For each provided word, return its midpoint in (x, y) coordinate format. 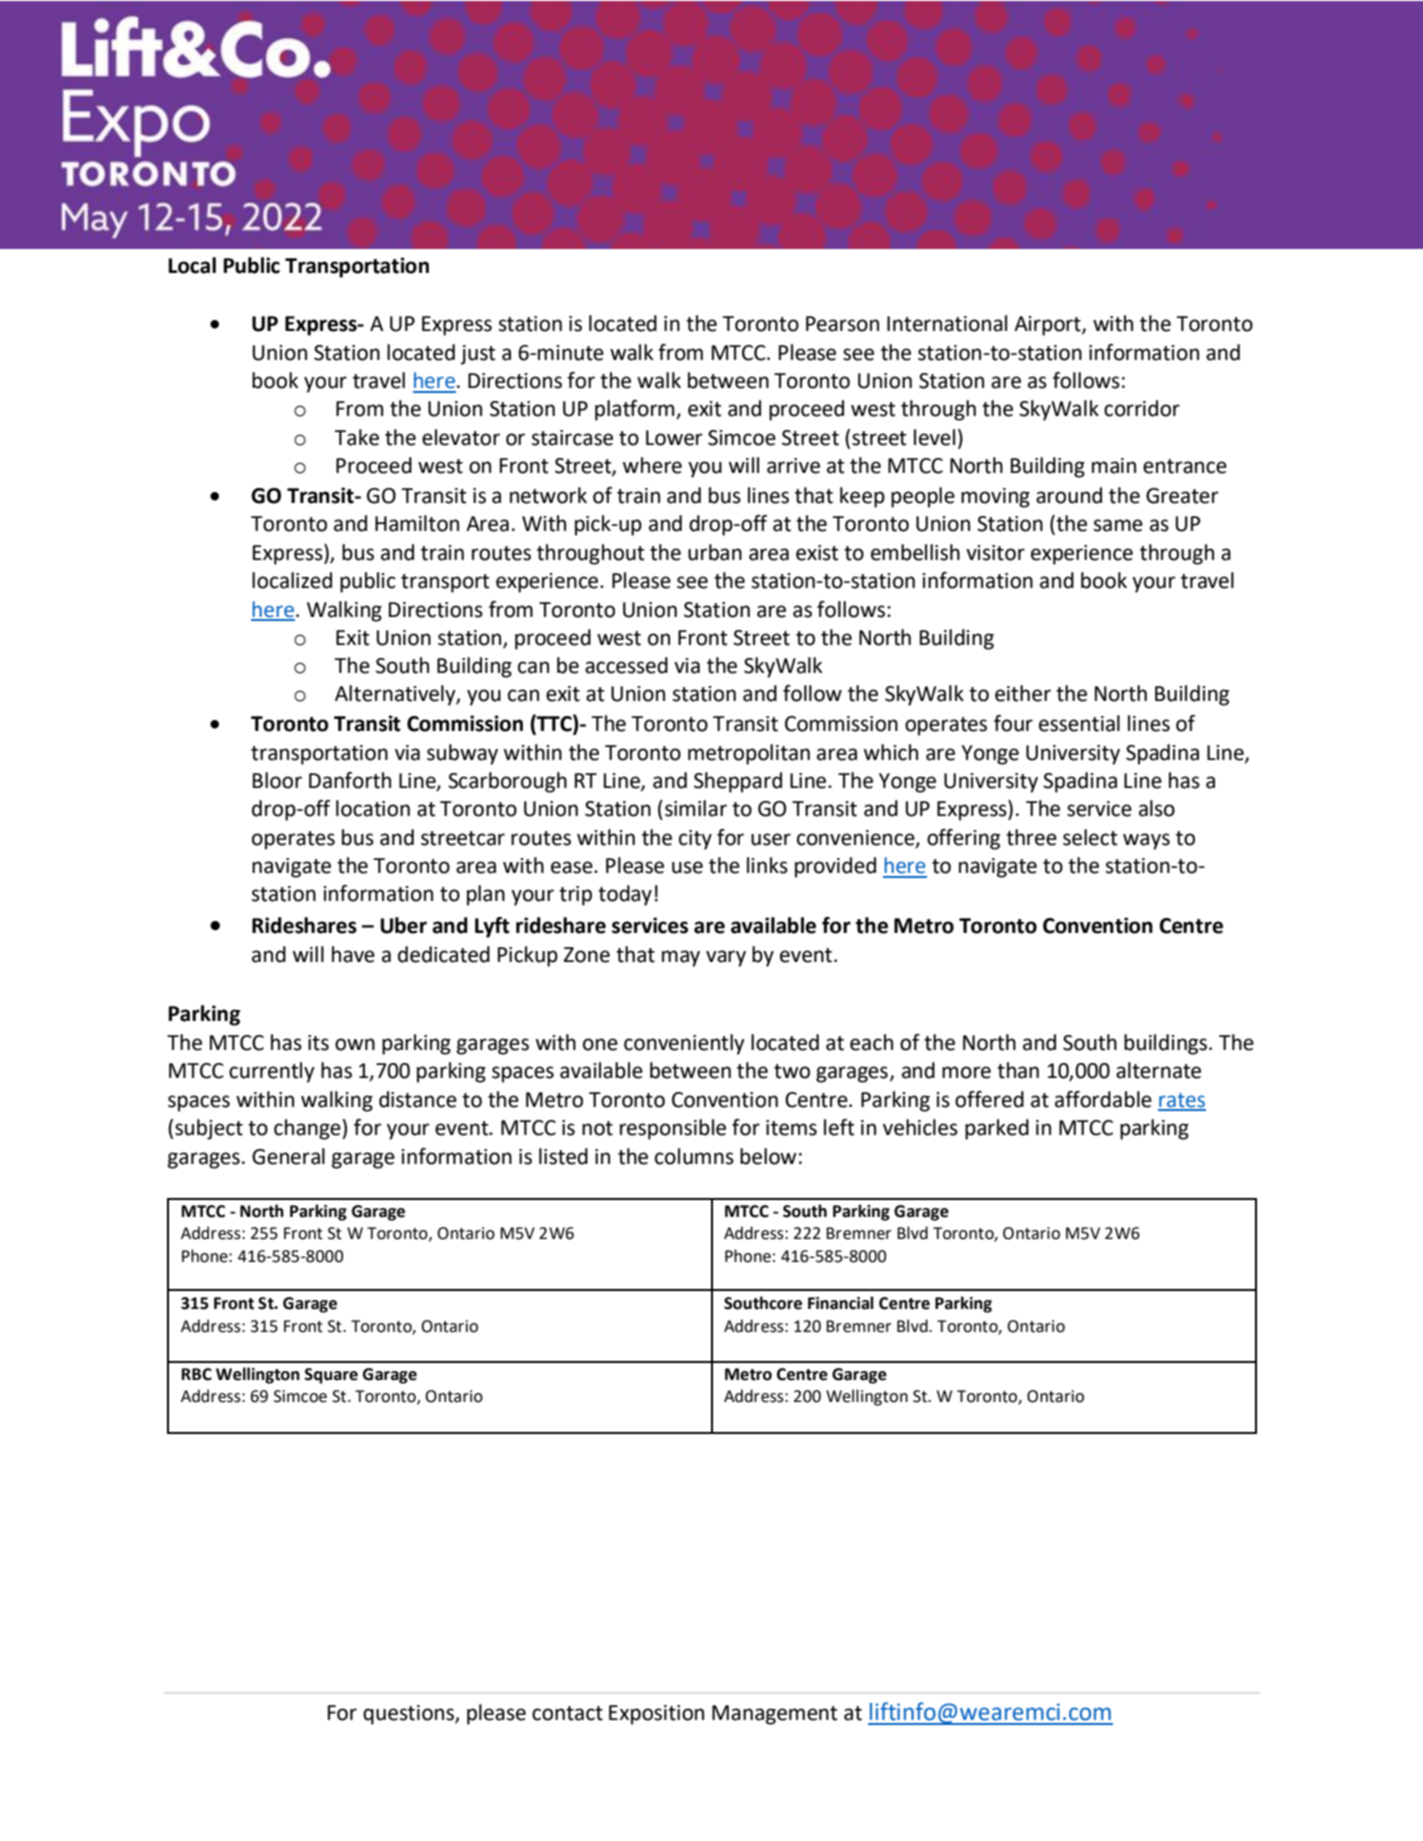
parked (997, 1129)
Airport (1048, 326)
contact (567, 1713)
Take (356, 437)
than (1018, 1070)
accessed (626, 665)
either (1023, 693)
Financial (841, 1303)
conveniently (684, 1044)
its (318, 1043)
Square (331, 1376)
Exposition (656, 1715)
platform (636, 410)
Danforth (350, 780)
